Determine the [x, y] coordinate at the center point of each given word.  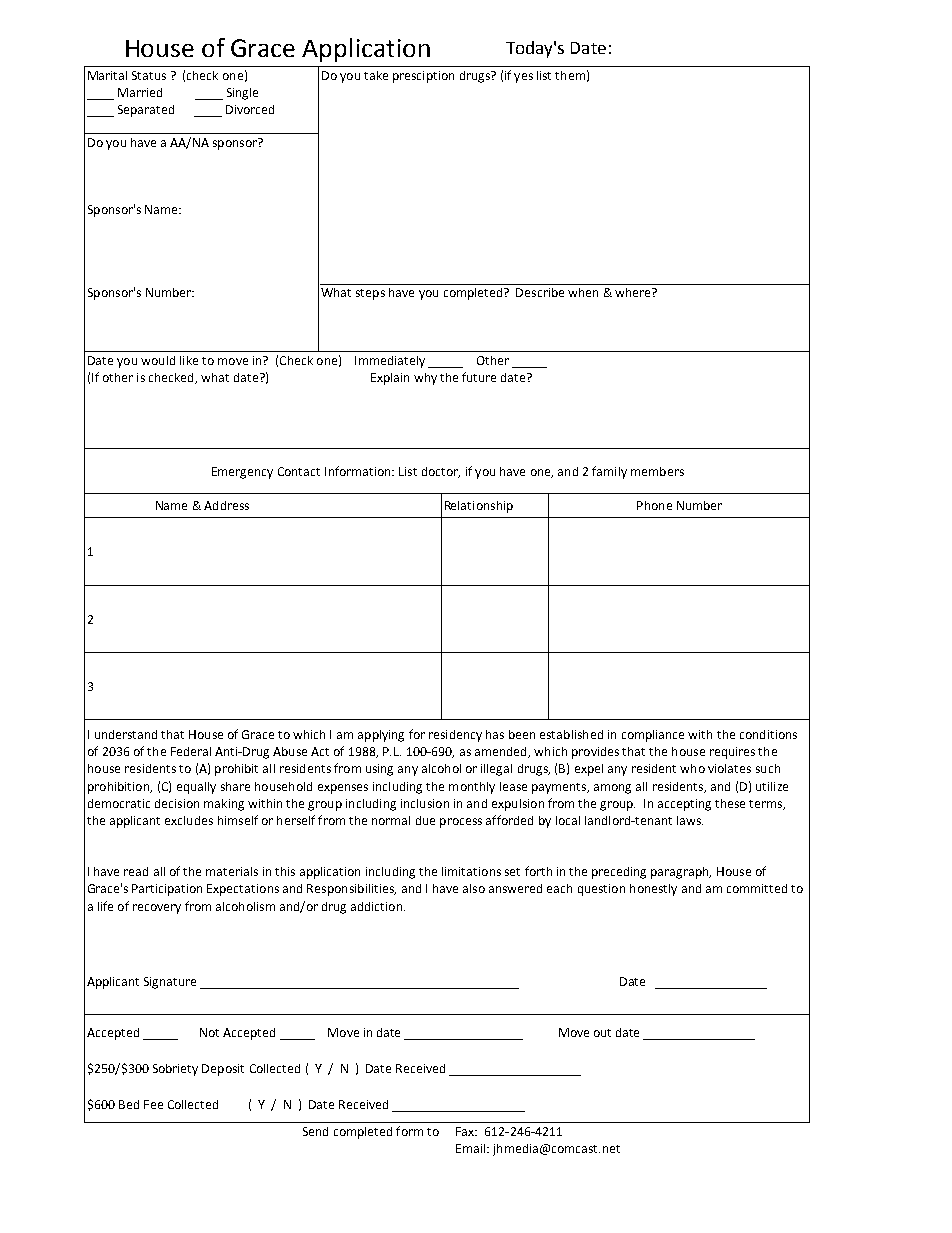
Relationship [479, 507]
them [570, 75]
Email [470, 1148]
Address [226, 505]
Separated [146, 111]
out [602, 1033]
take [376, 75]
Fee [153, 1104]
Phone [654, 505]
